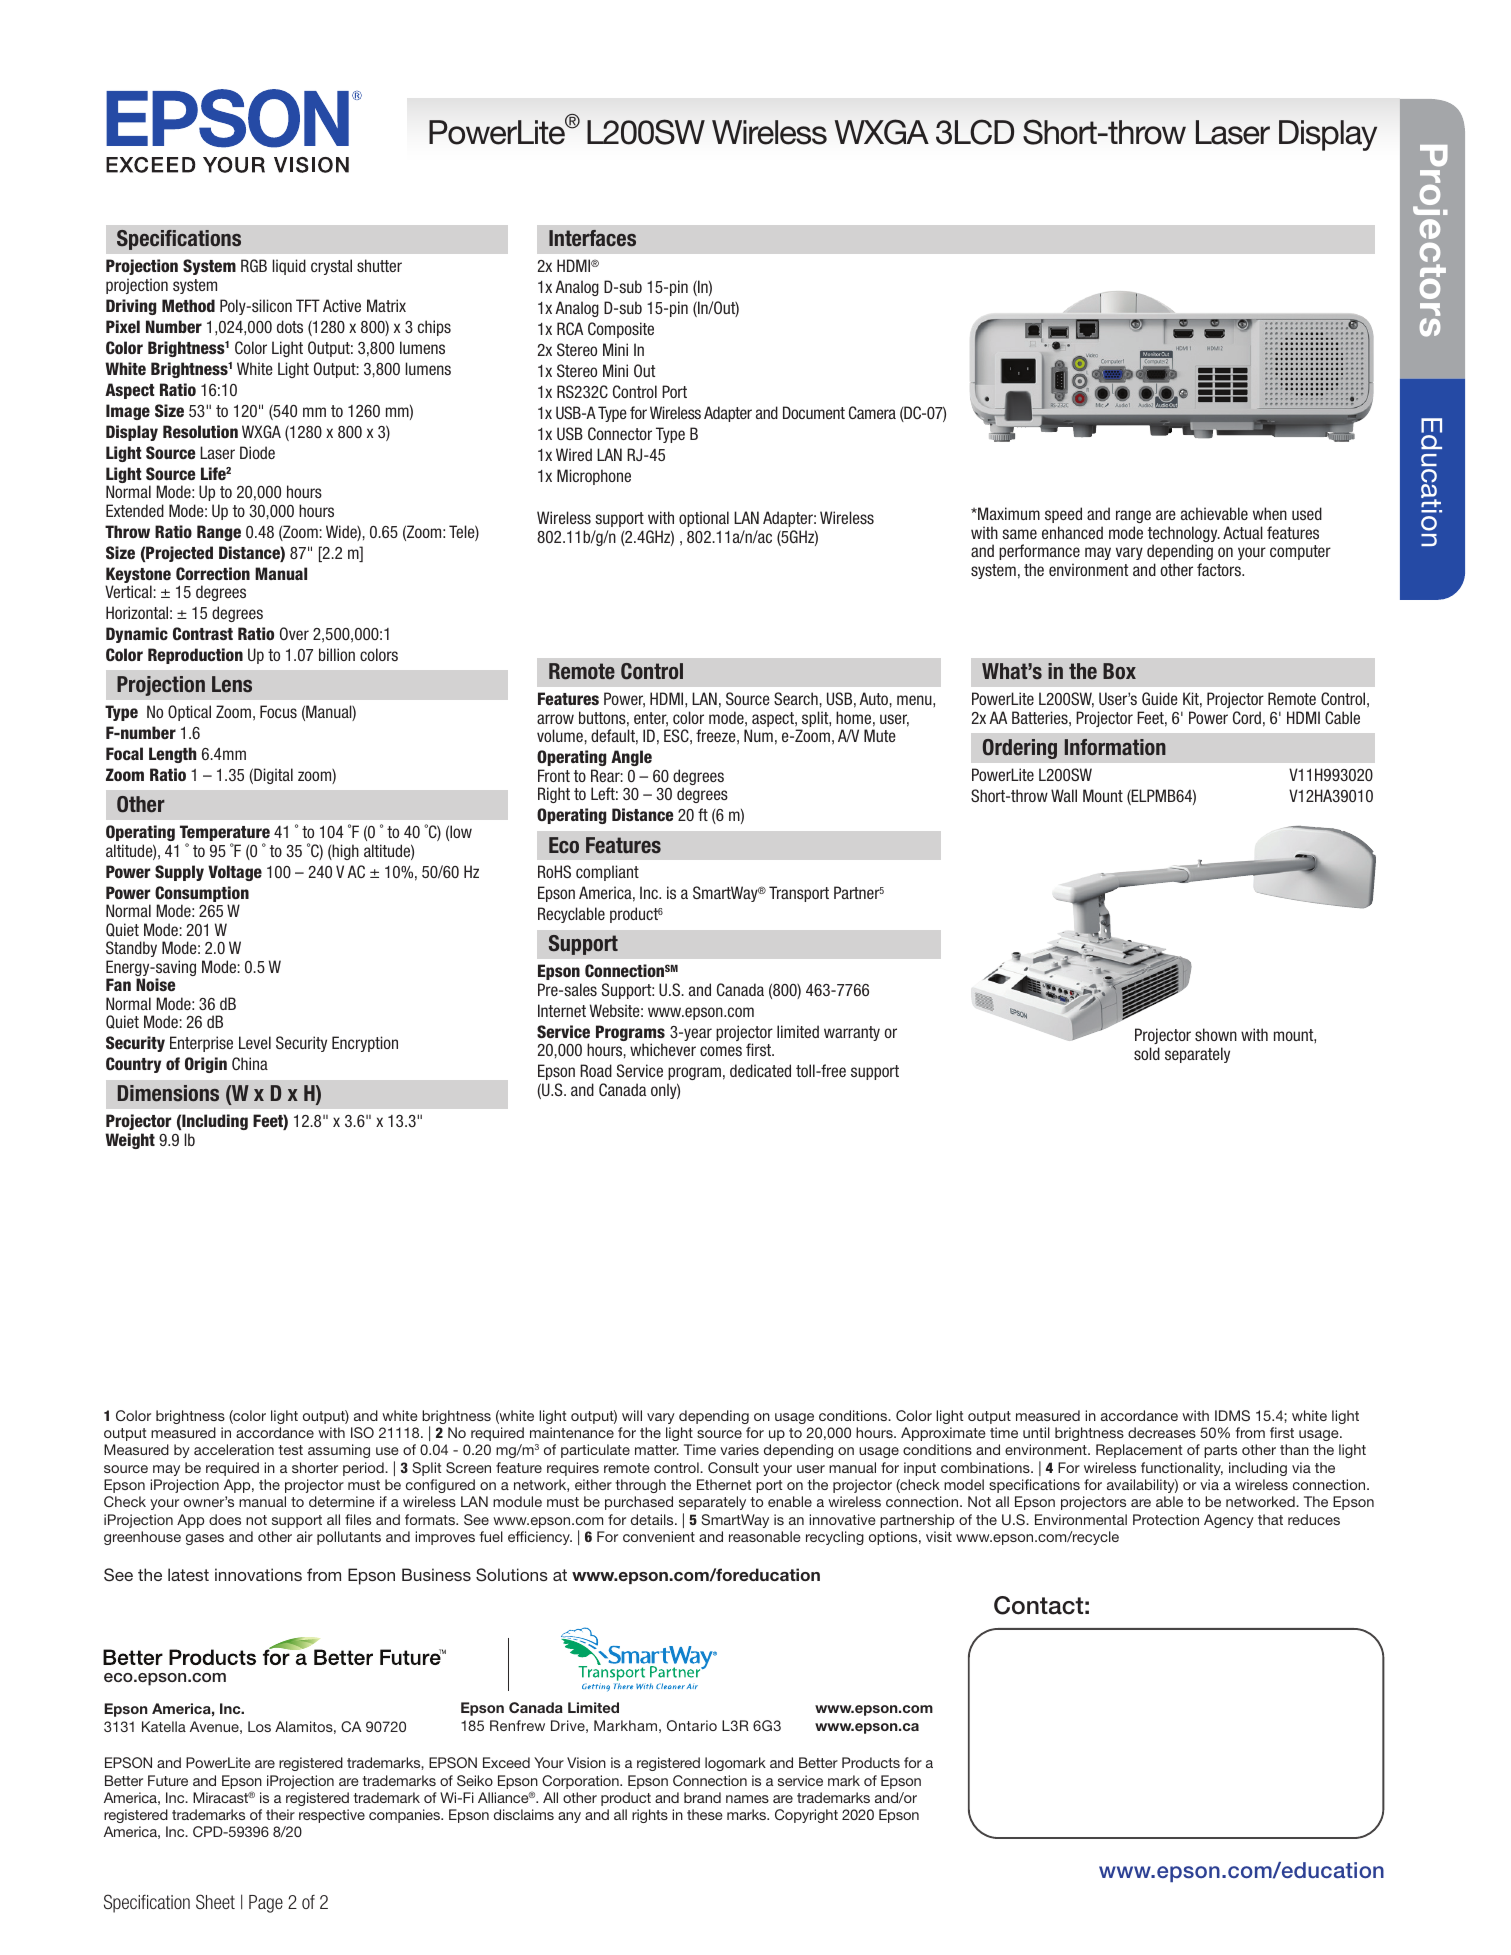 The width and height of the document is (1511, 1955). Describe the element at coordinates (362, 1433) in the document. I see `ISO` at that location.
